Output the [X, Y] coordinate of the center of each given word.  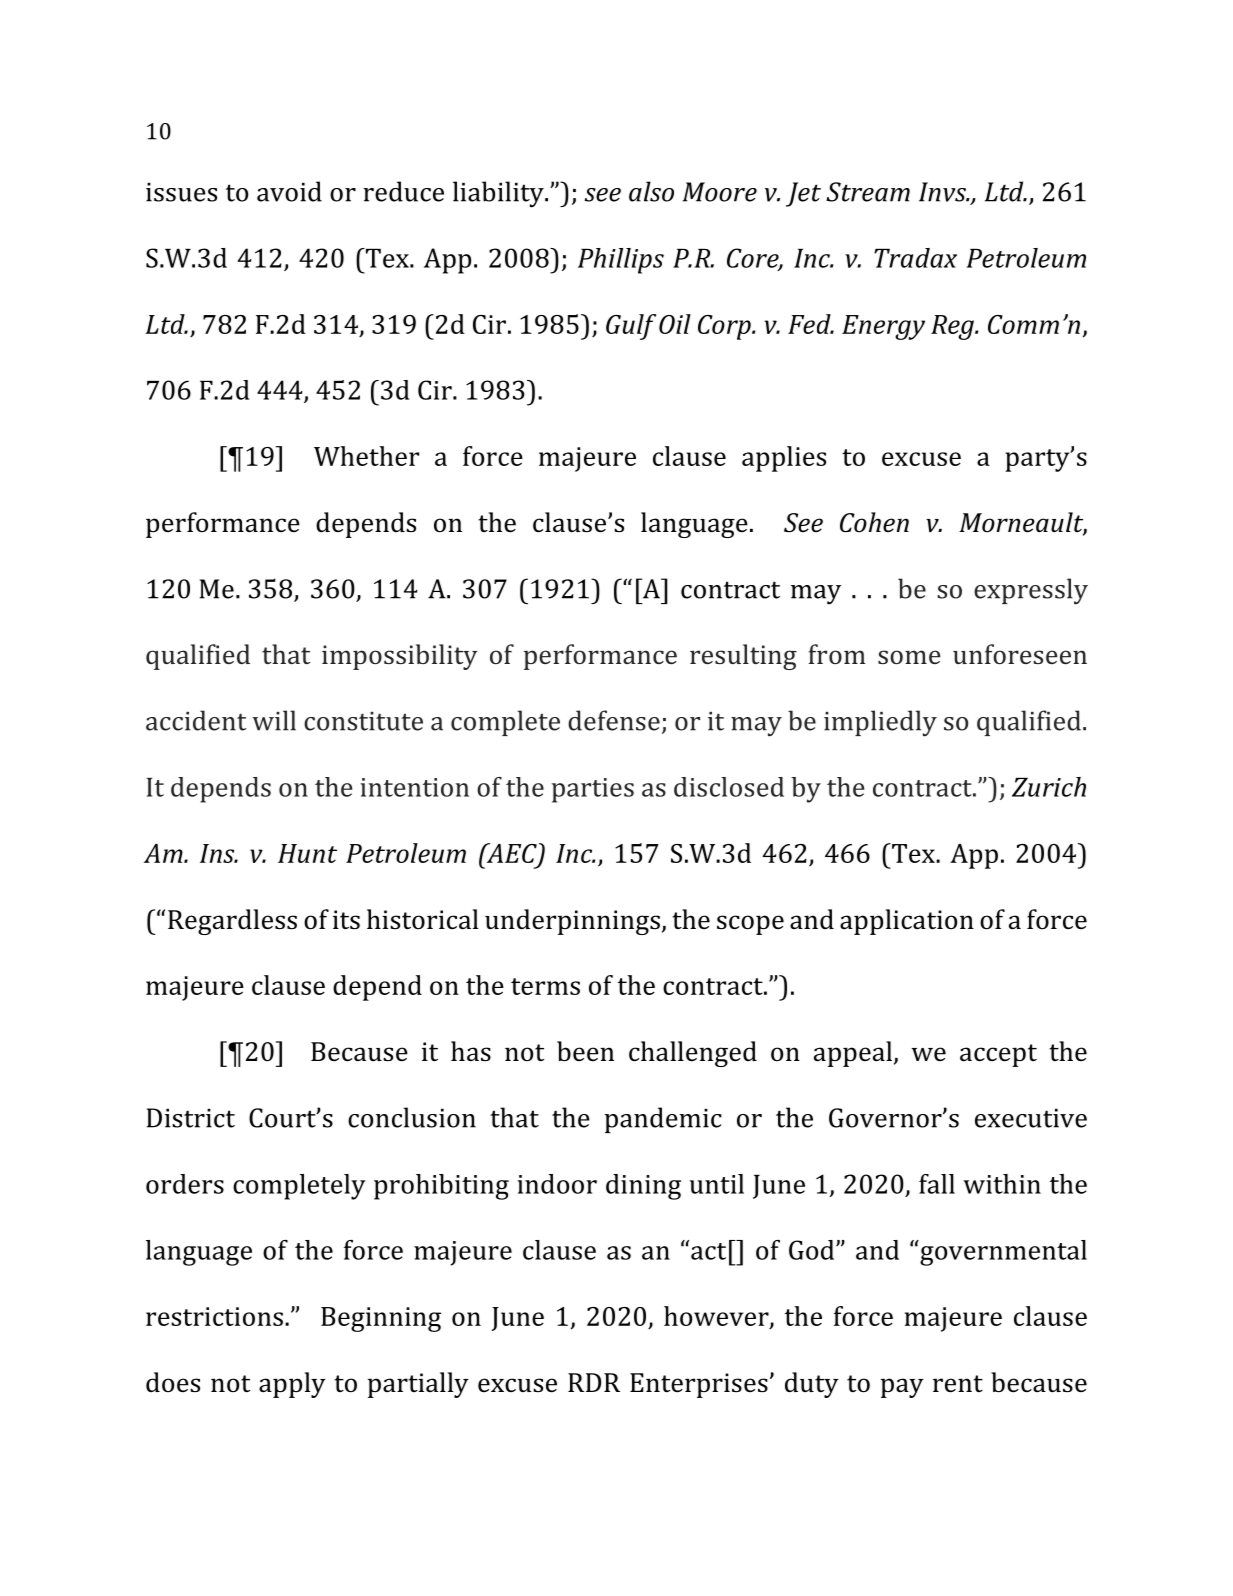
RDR [594, 1382]
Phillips [621, 261]
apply [292, 1385]
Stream [868, 192]
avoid [289, 191]
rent [958, 1384]
